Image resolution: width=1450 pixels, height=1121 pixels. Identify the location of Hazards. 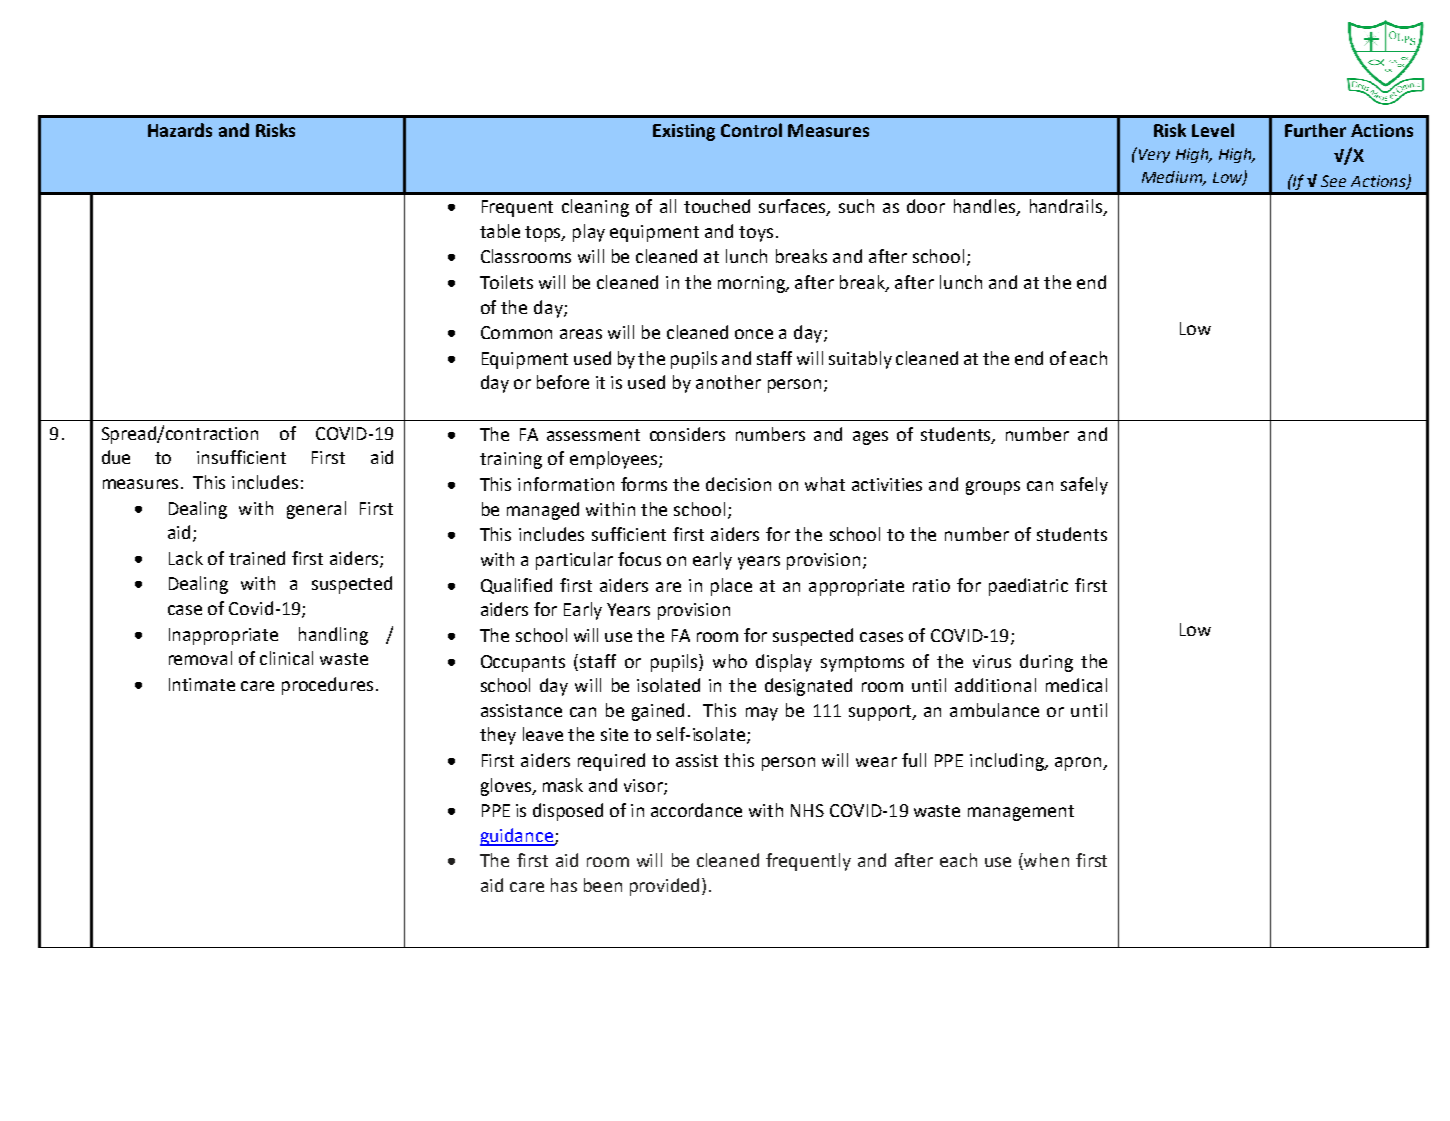
(180, 130).
